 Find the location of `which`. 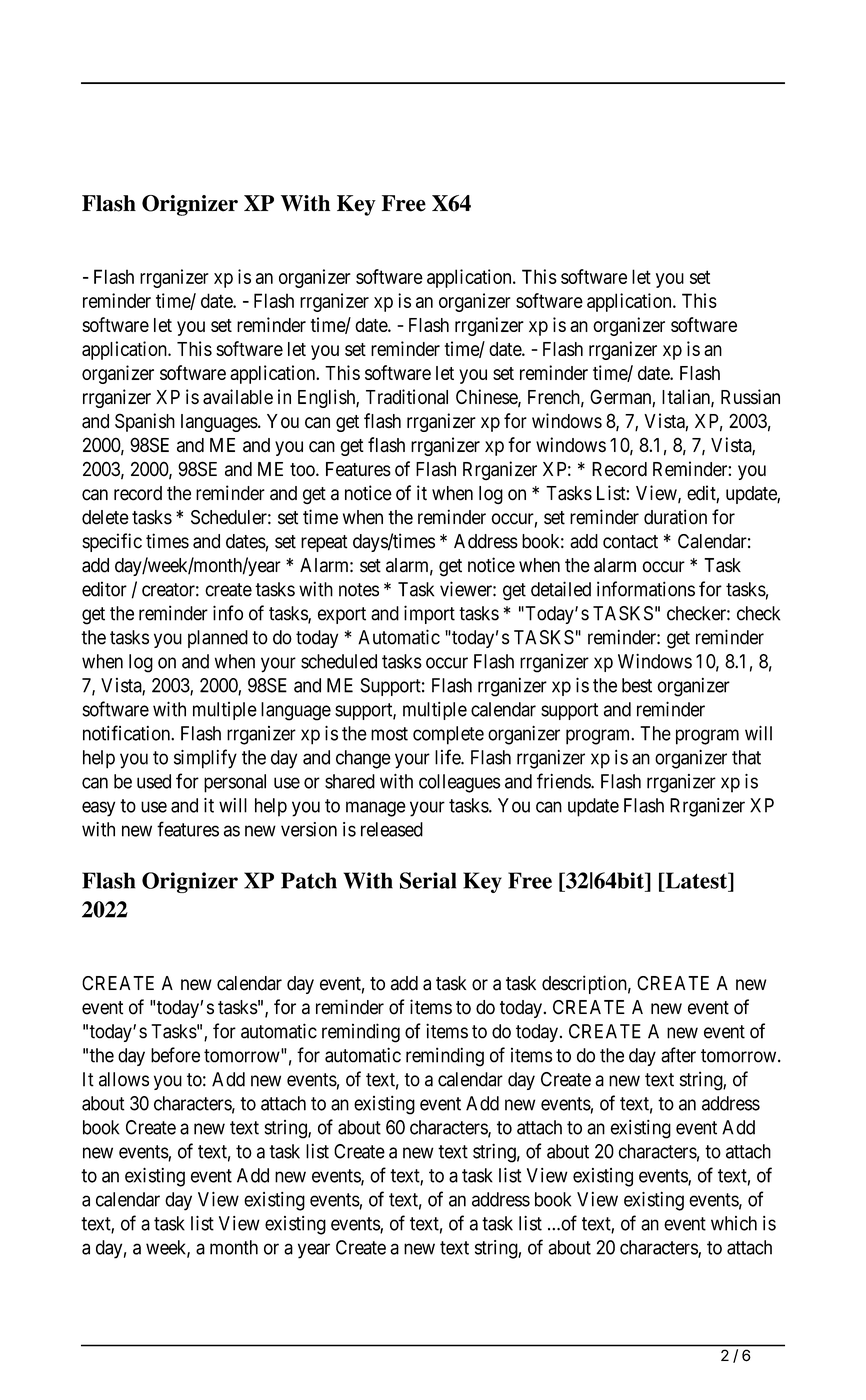

which is located at coordinates (734, 1223).
